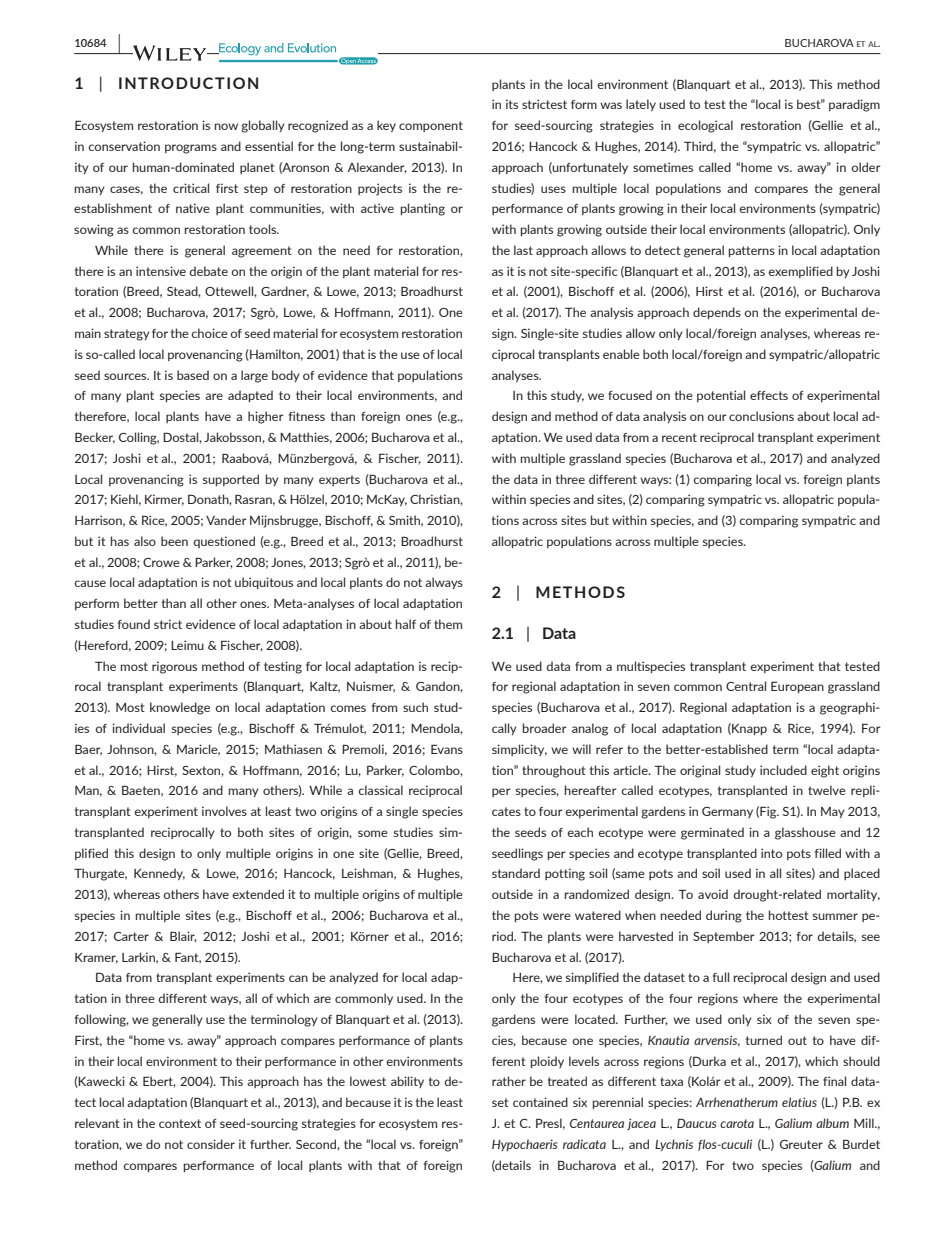 The image size is (952, 1251). What do you see at coordinates (705, 126) in the screenshot?
I see `ecological` at bounding box center [705, 126].
